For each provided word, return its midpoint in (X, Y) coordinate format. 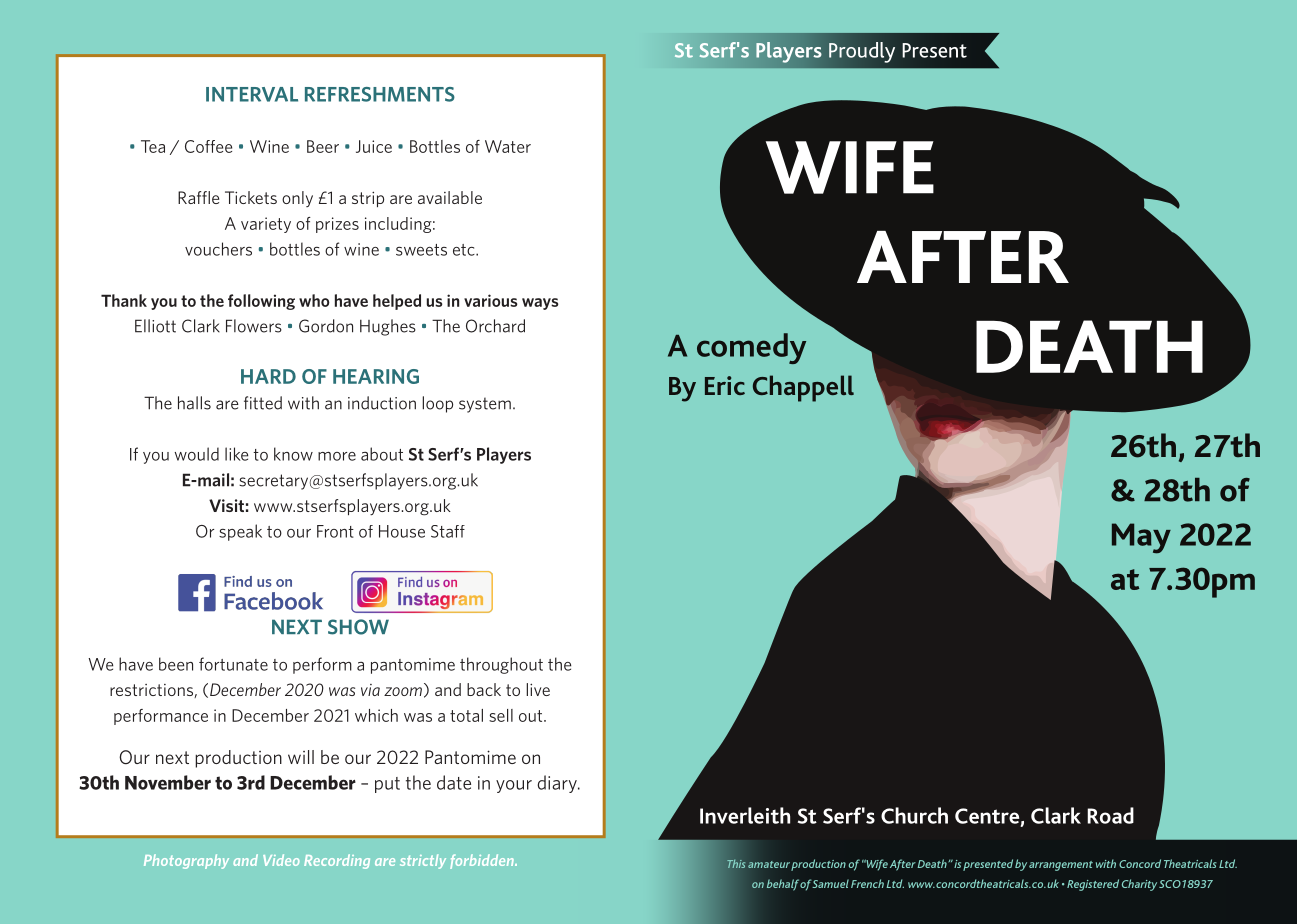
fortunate (233, 664)
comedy (751, 348)
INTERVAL (252, 94)
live (538, 689)
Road (1110, 815)
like (236, 454)
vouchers (218, 249)
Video (281, 860)
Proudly (862, 52)
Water (508, 146)
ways (540, 304)
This (736, 864)
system (485, 405)
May (1141, 538)
